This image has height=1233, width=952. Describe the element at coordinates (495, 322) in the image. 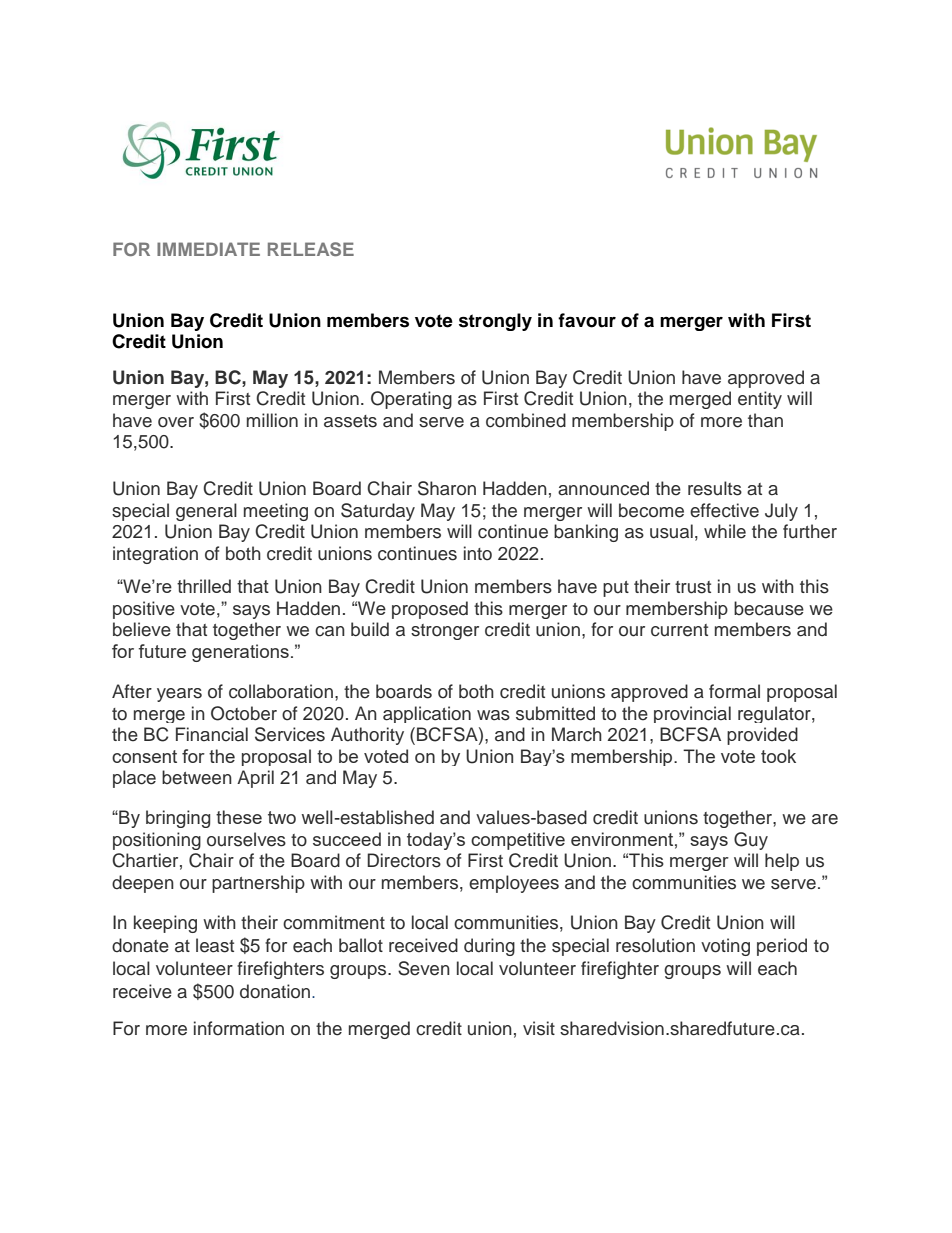

I see `strongly` at that location.
